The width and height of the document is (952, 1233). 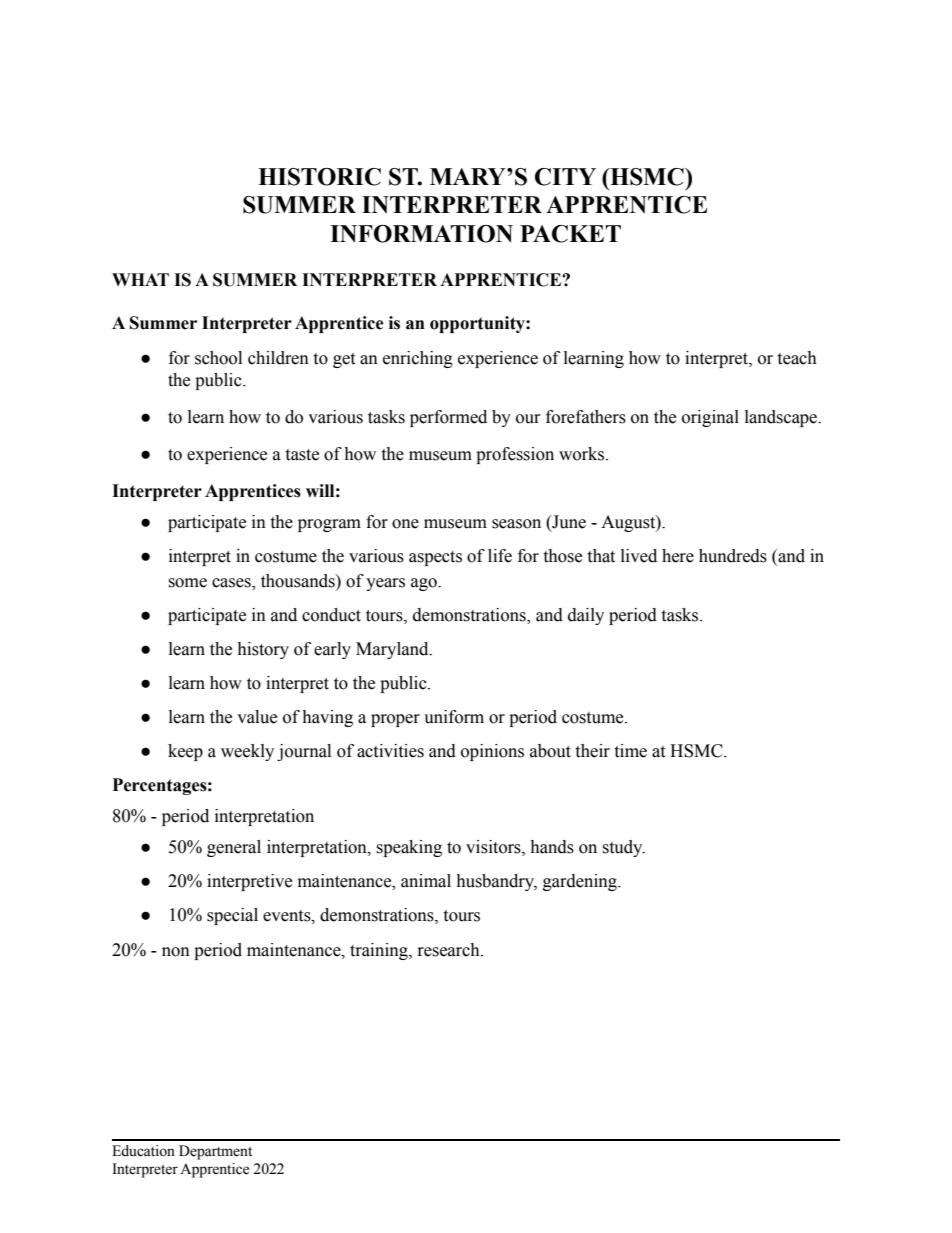 What do you see at coordinates (232, 583) in the document?
I see `cases` at bounding box center [232, 583].
